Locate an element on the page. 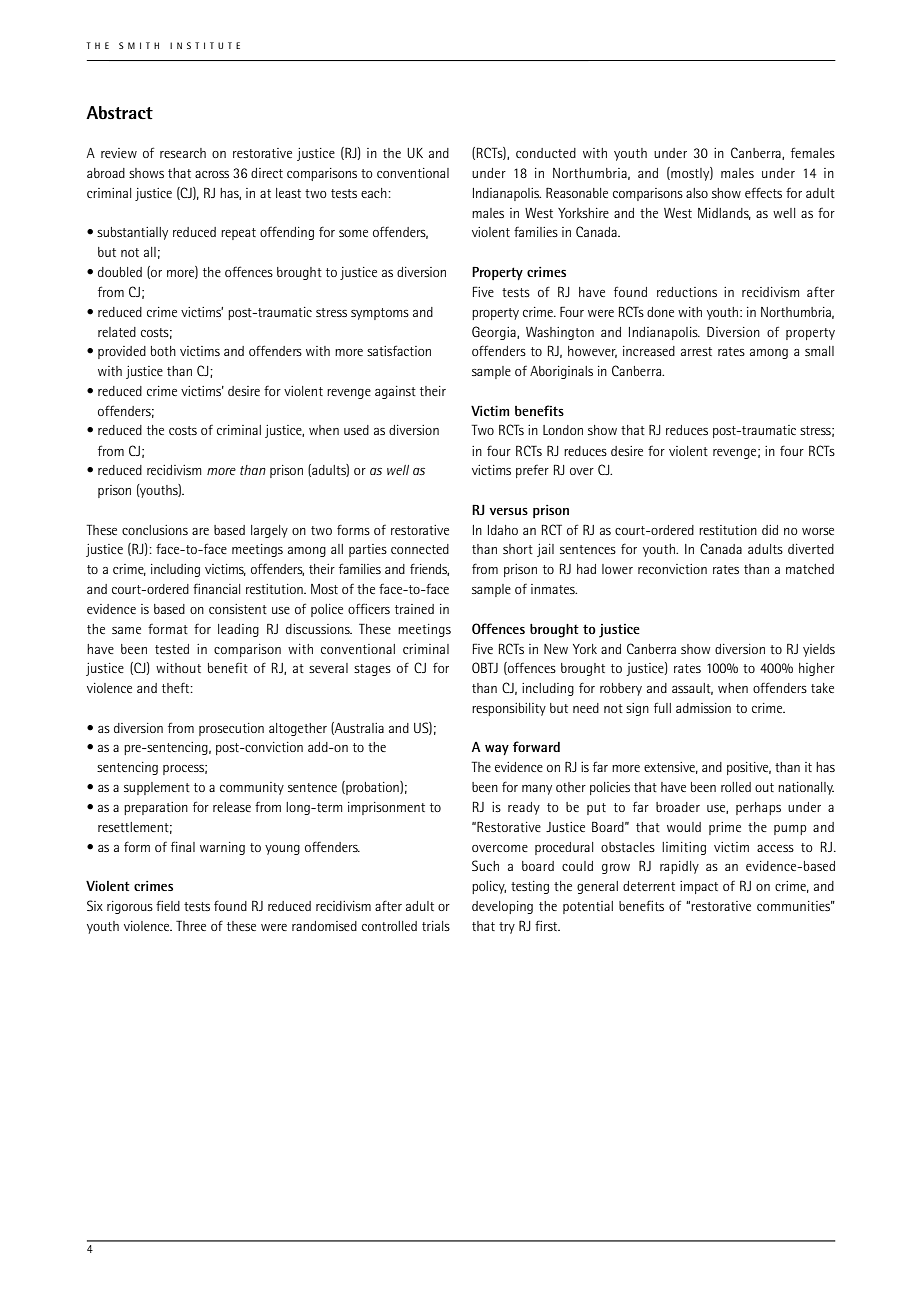  policy is located at coordinates (489, 887).
